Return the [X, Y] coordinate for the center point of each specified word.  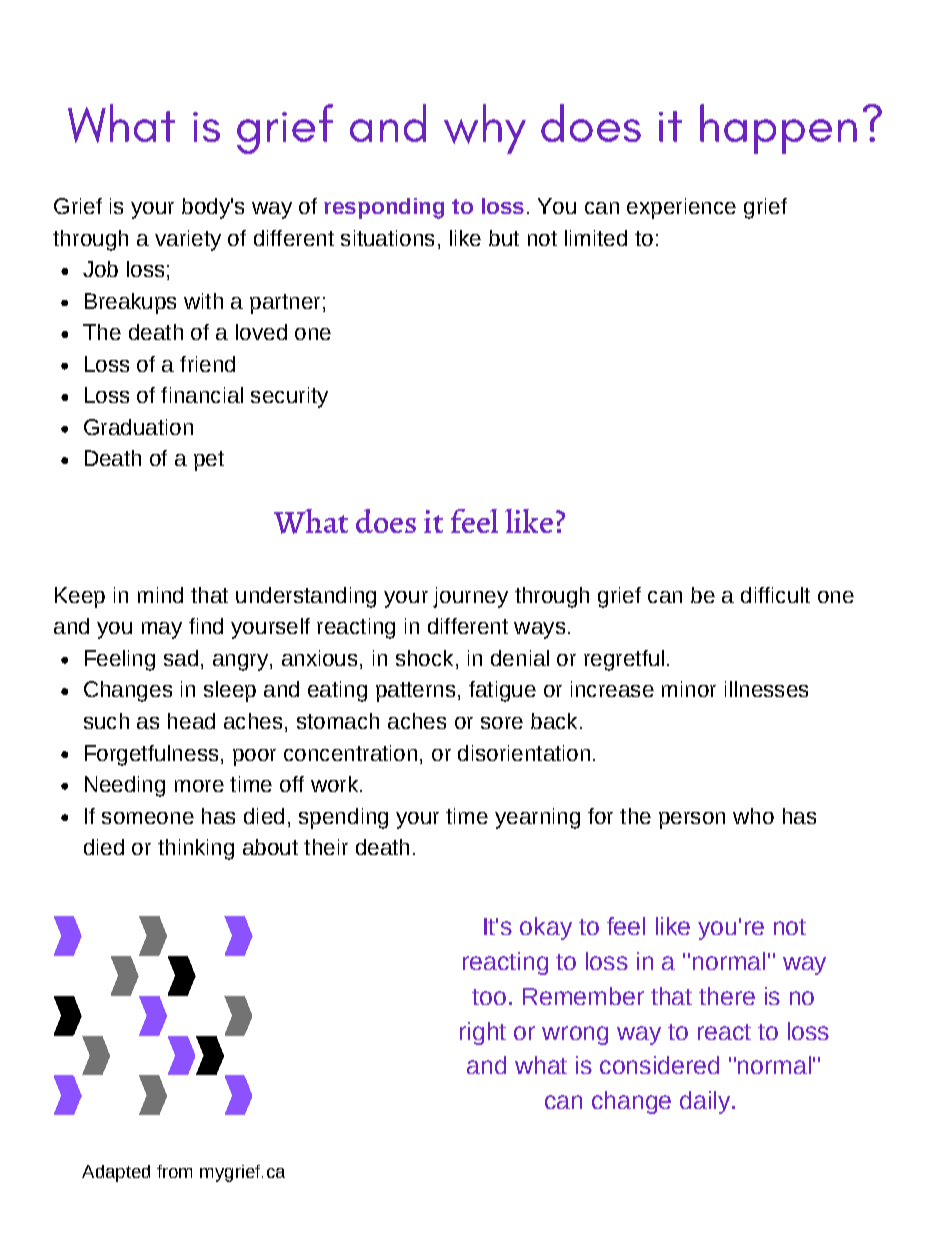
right [483, 1033]
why [485, 129]
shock [424, 658]
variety [188, 240]
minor [689, 689]
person [692, 820]
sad [181, 658]
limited [596, 238]
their [326, 847]
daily [706, 1102]
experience [681, 208]
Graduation [138, 427]
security [289, 397]
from [174, 1171]
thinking [196, 849]
